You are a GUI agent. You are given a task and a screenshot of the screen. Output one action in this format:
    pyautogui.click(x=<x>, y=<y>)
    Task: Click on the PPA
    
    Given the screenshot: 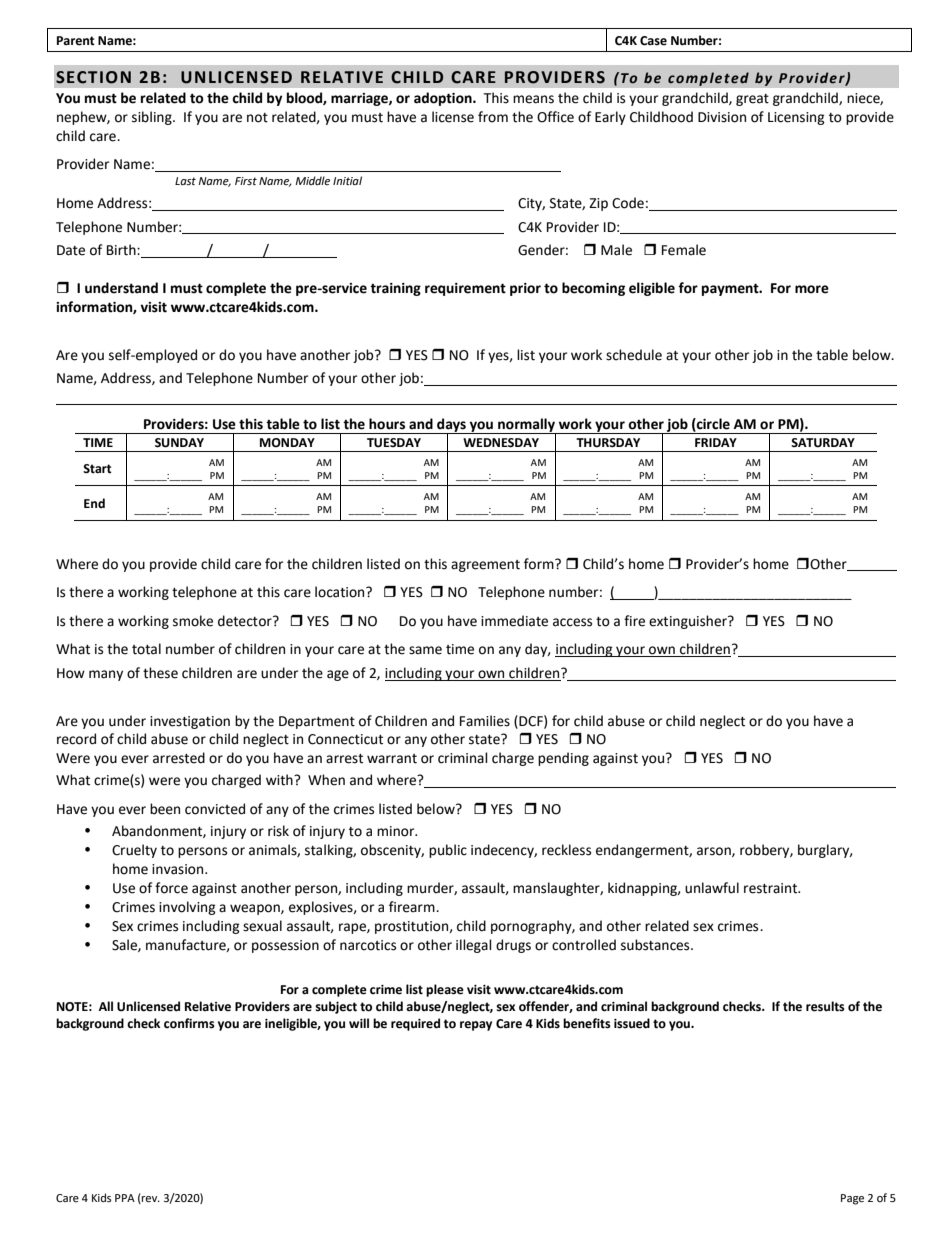 What is the action you would take?
    pyautogui.click(x=125, y=1198)
